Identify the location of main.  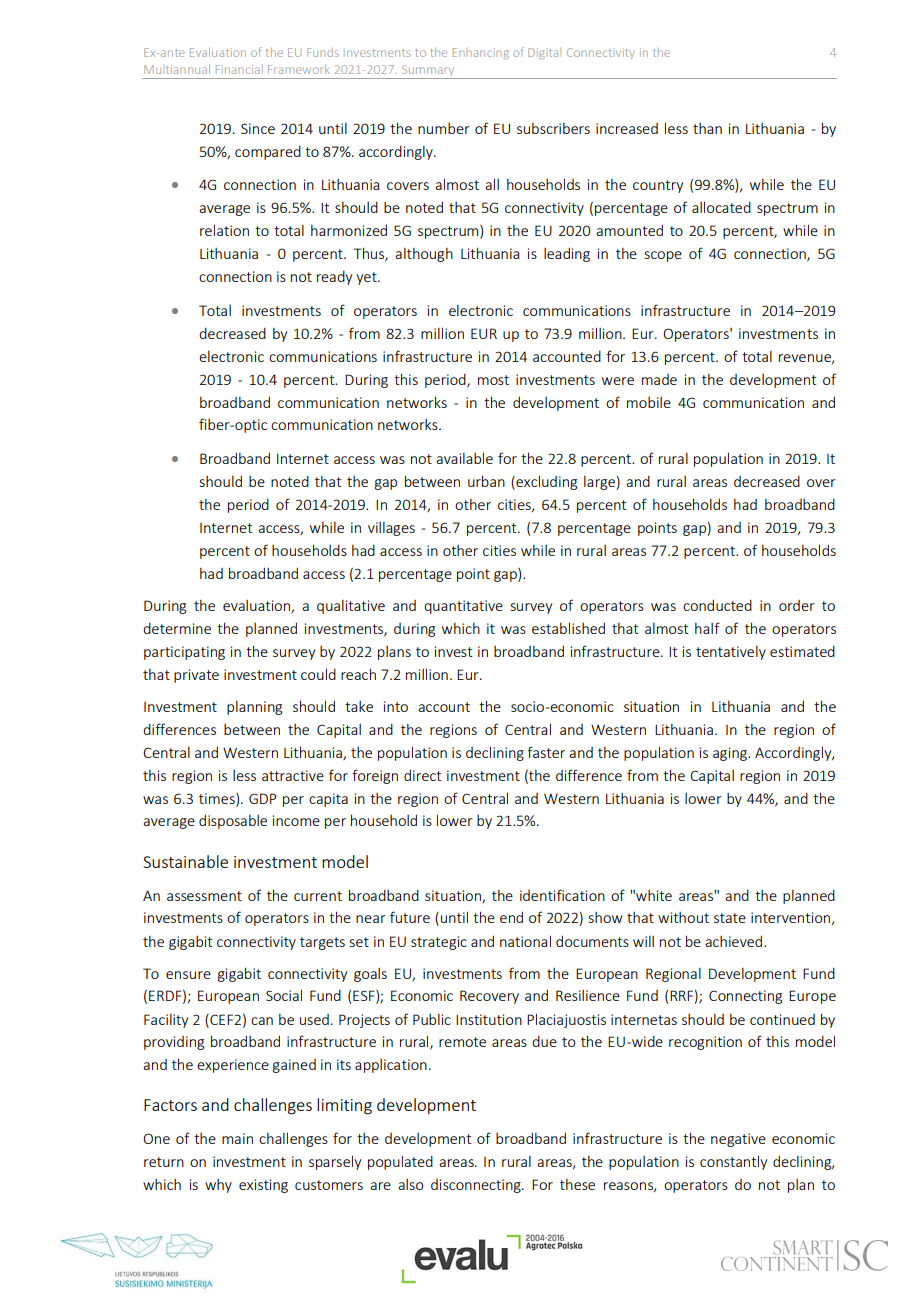
(237, 1138).
